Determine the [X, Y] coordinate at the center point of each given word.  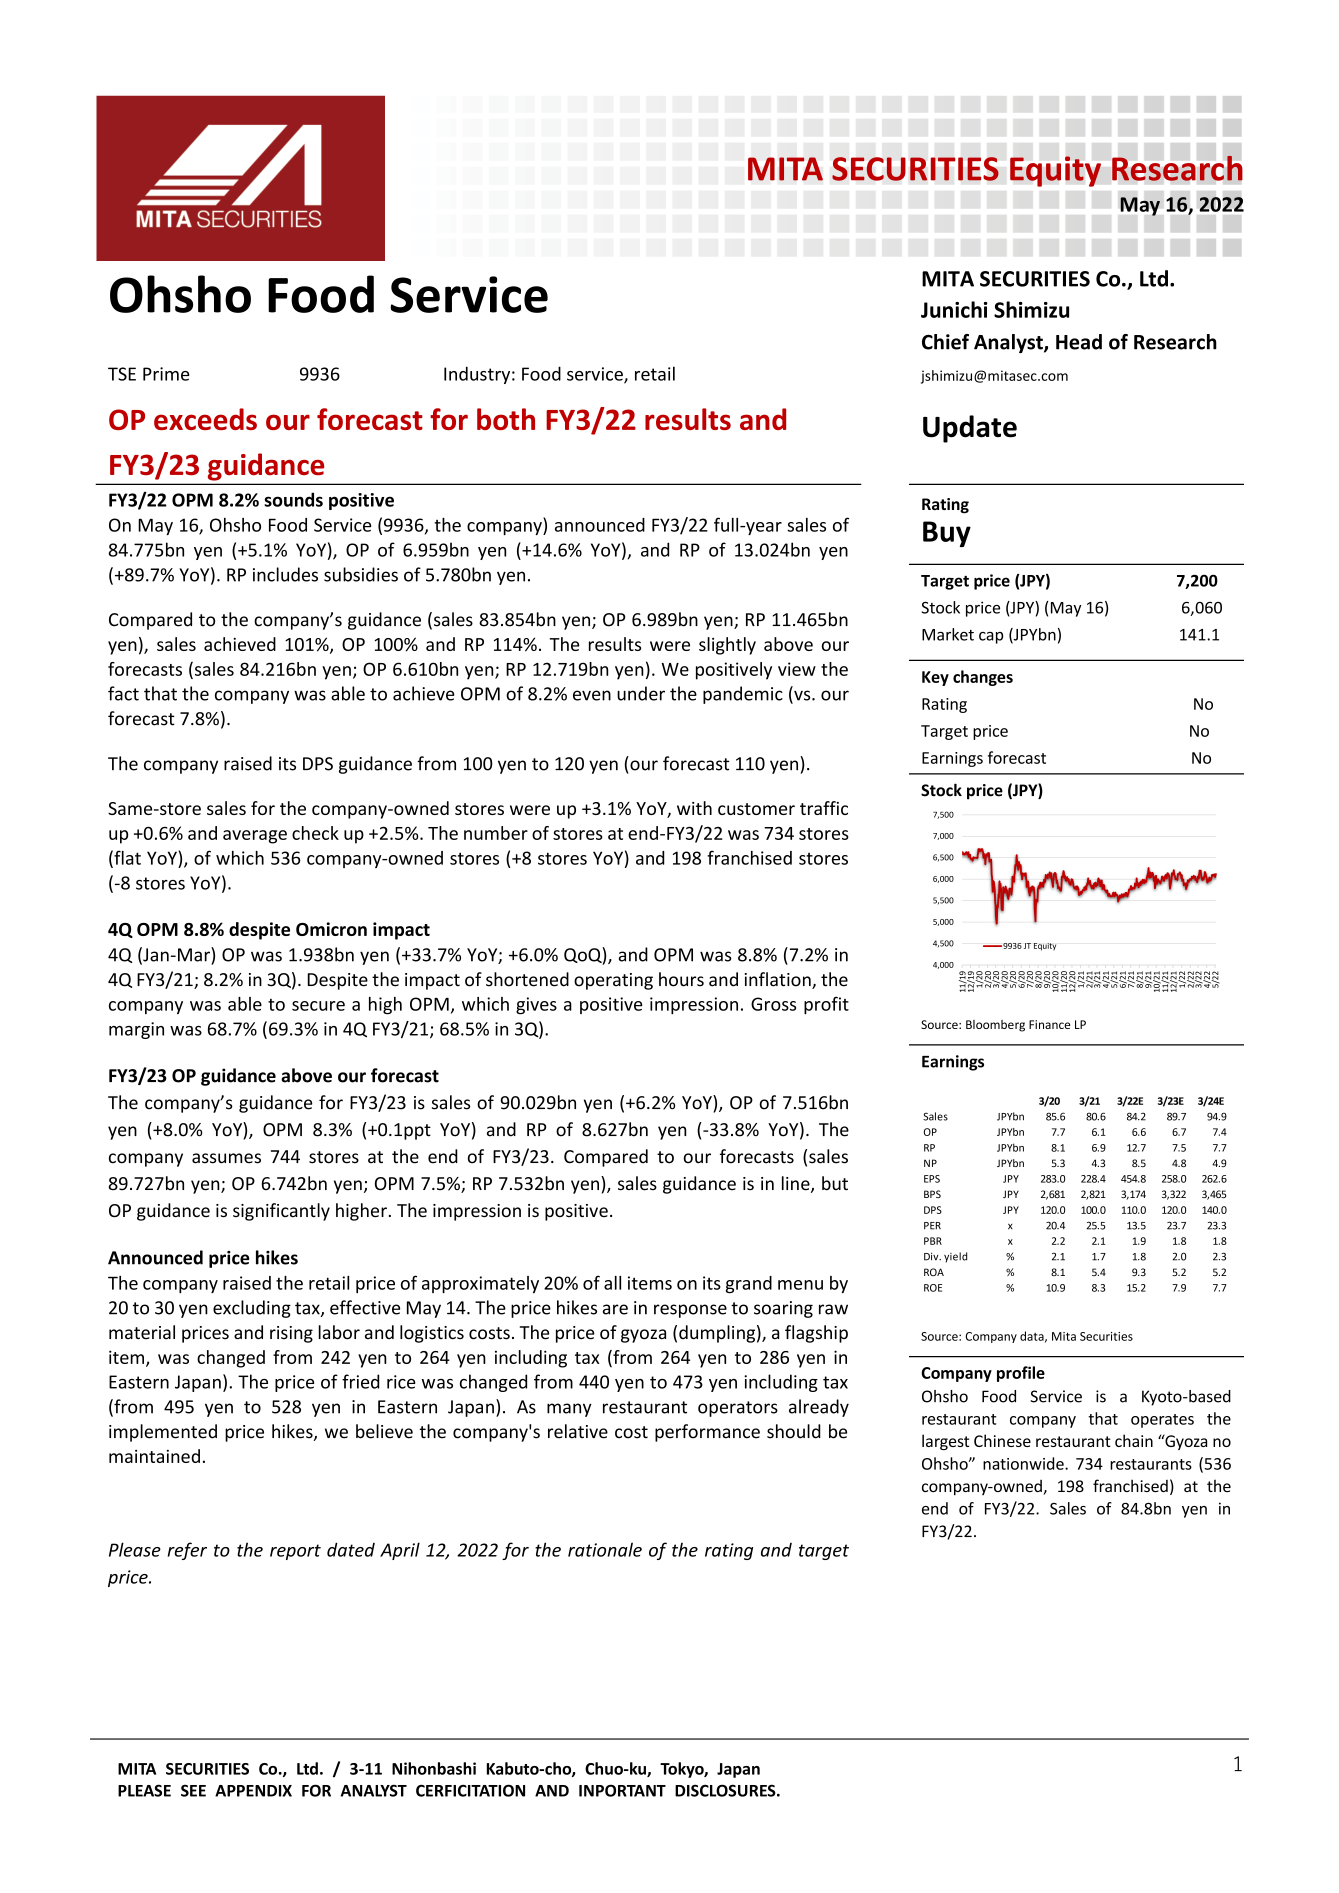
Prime [166, 374]
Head [1079, 342]
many [569, 1410]
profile [1021, 1374]
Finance [1049, 1024]
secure [318, 1006]
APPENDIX [253, 1791]
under [641, 693]
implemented [163, 1433]
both [506, 419]
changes [983, 678]
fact [123, 693]
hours [681, 979]
